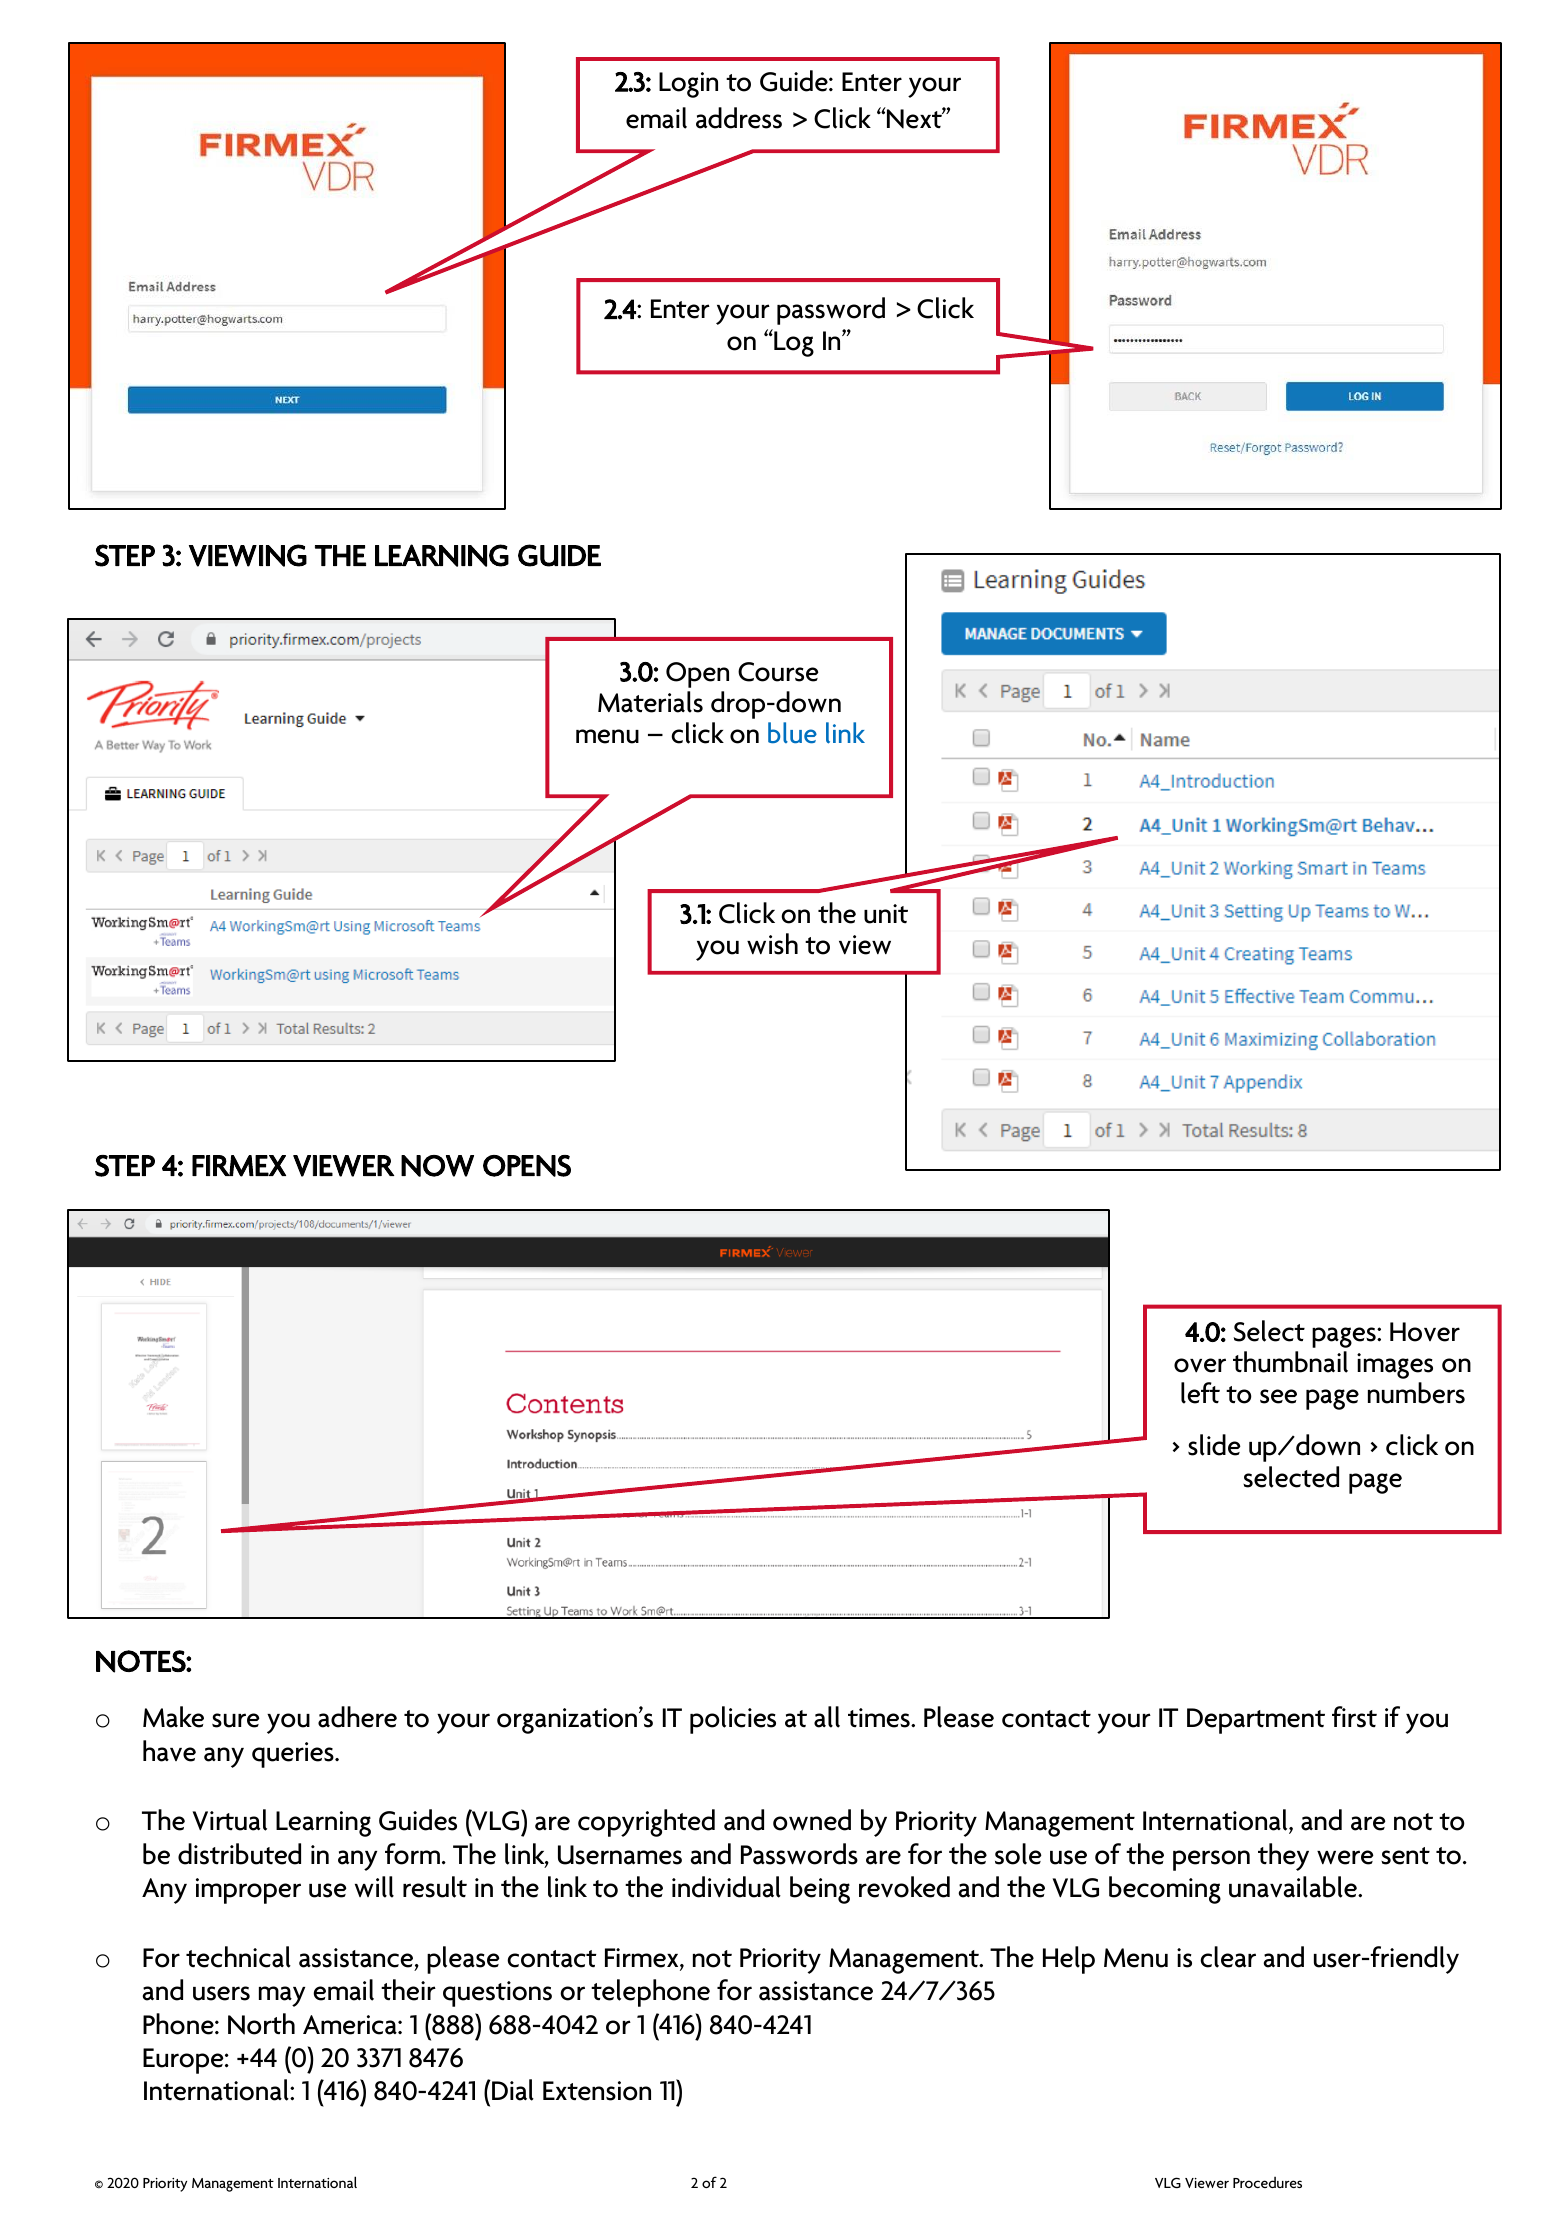  What do you see at coordinates (886, 914) in the page?
I see `unit` at bounding box center [886, 914].
